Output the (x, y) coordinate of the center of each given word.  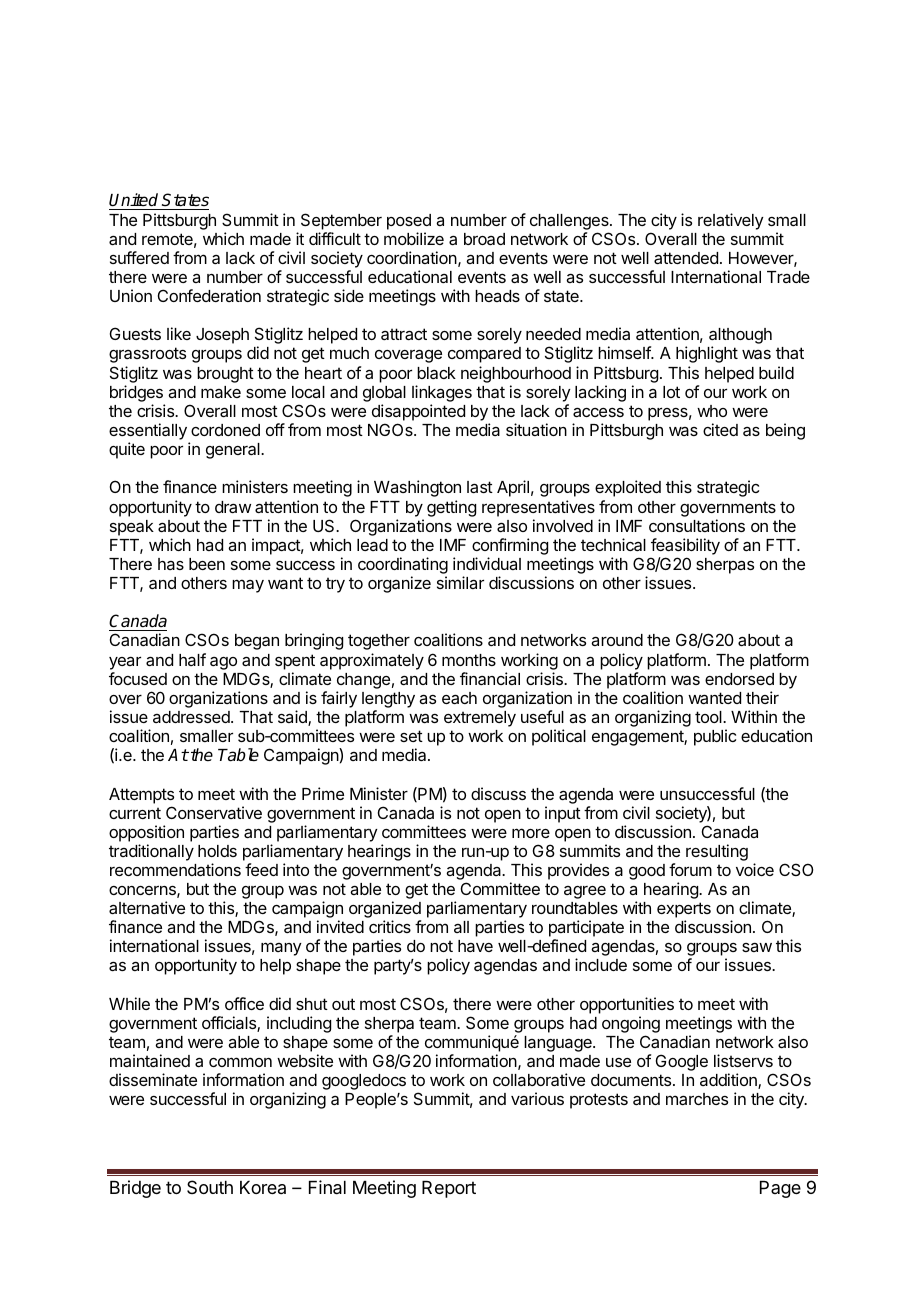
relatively (731, 221)
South (210, 1187)
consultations (697, 525)
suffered (139, 257)
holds (217, 851)
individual (487, 563)
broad (484, 239)
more (531, 833)
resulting (717, 852)
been (207, 564)
